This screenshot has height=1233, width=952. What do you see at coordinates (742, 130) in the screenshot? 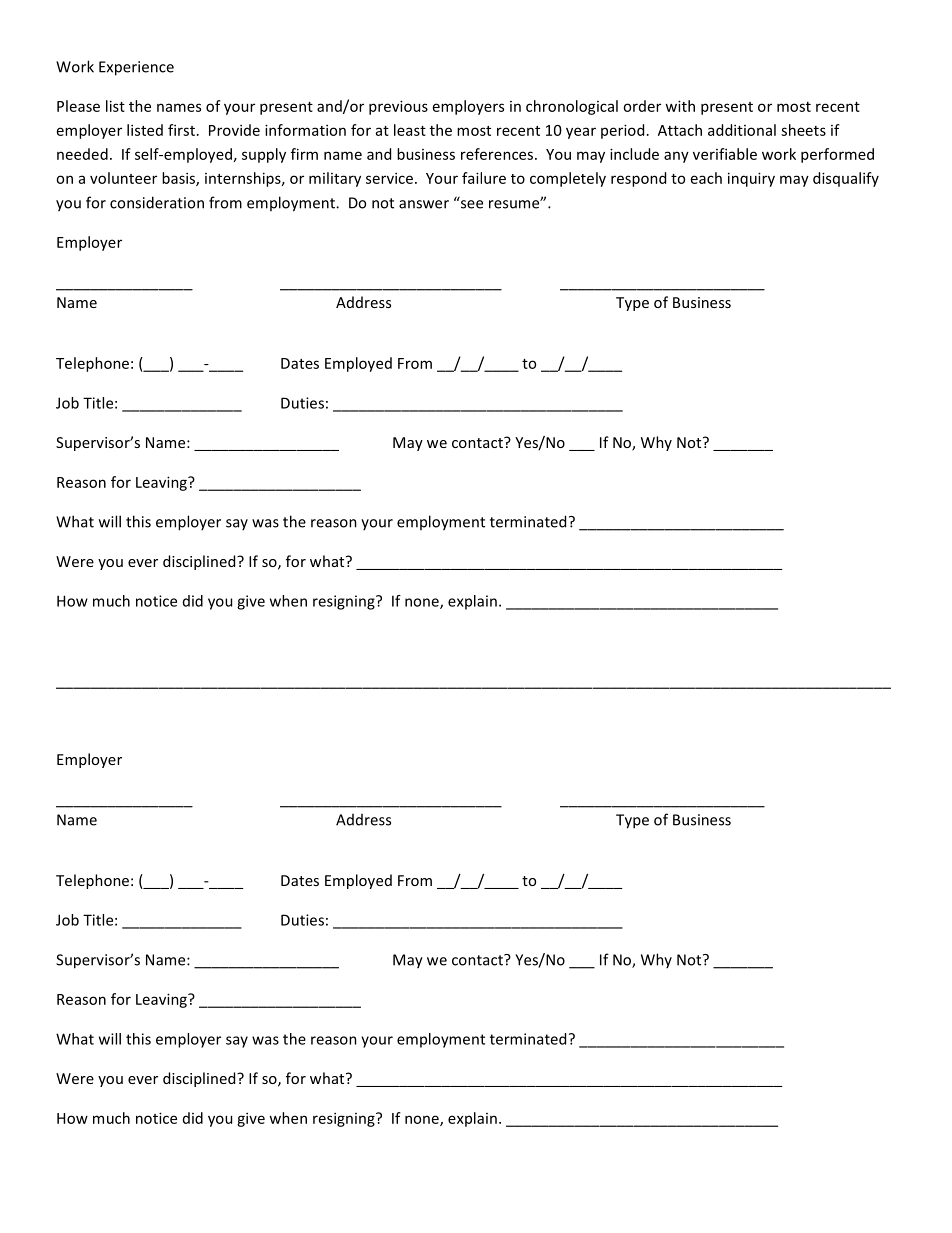
I see `additional` at bounding box center [742, 130].
